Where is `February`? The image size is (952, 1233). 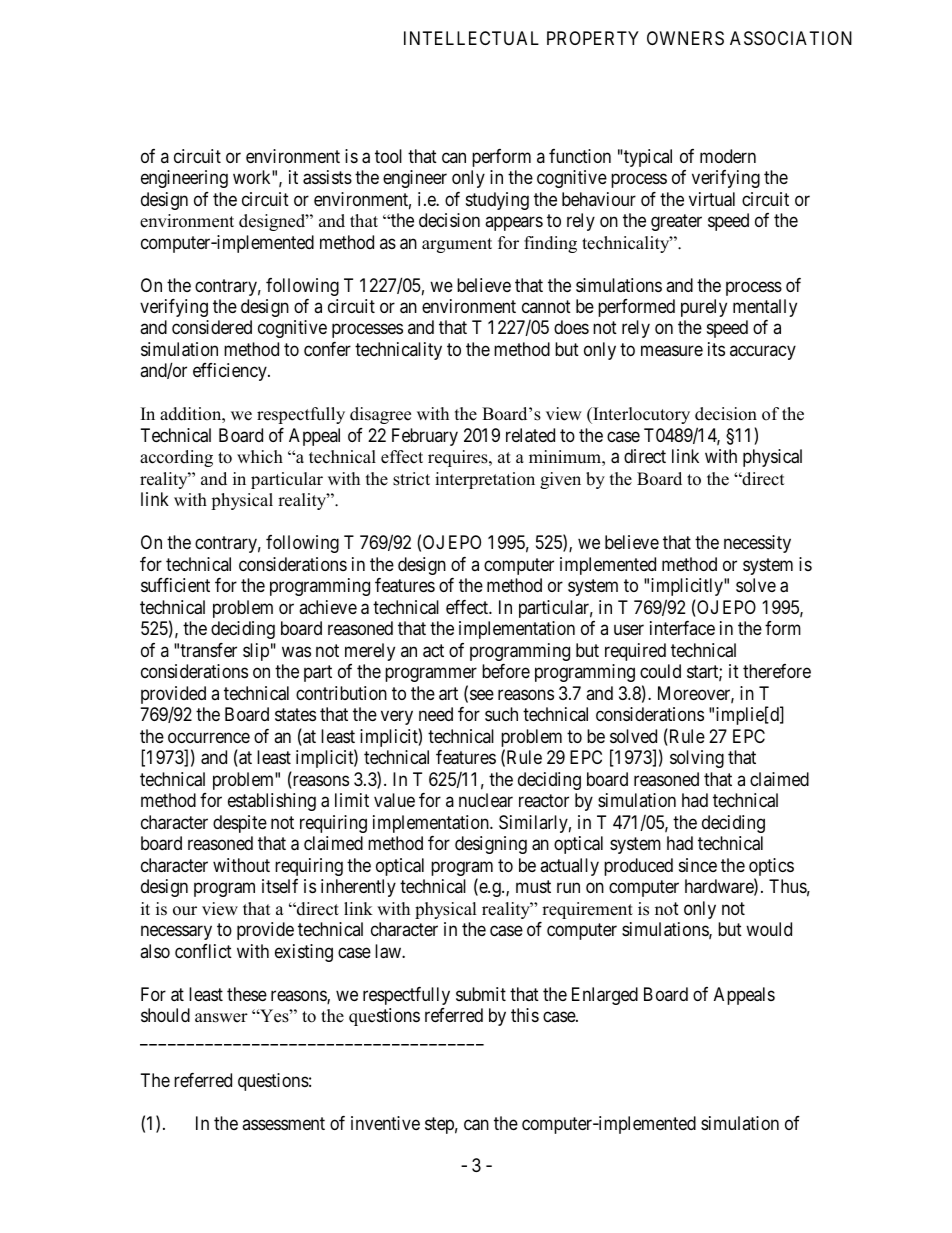 February is located at coordinates (425, 437).
